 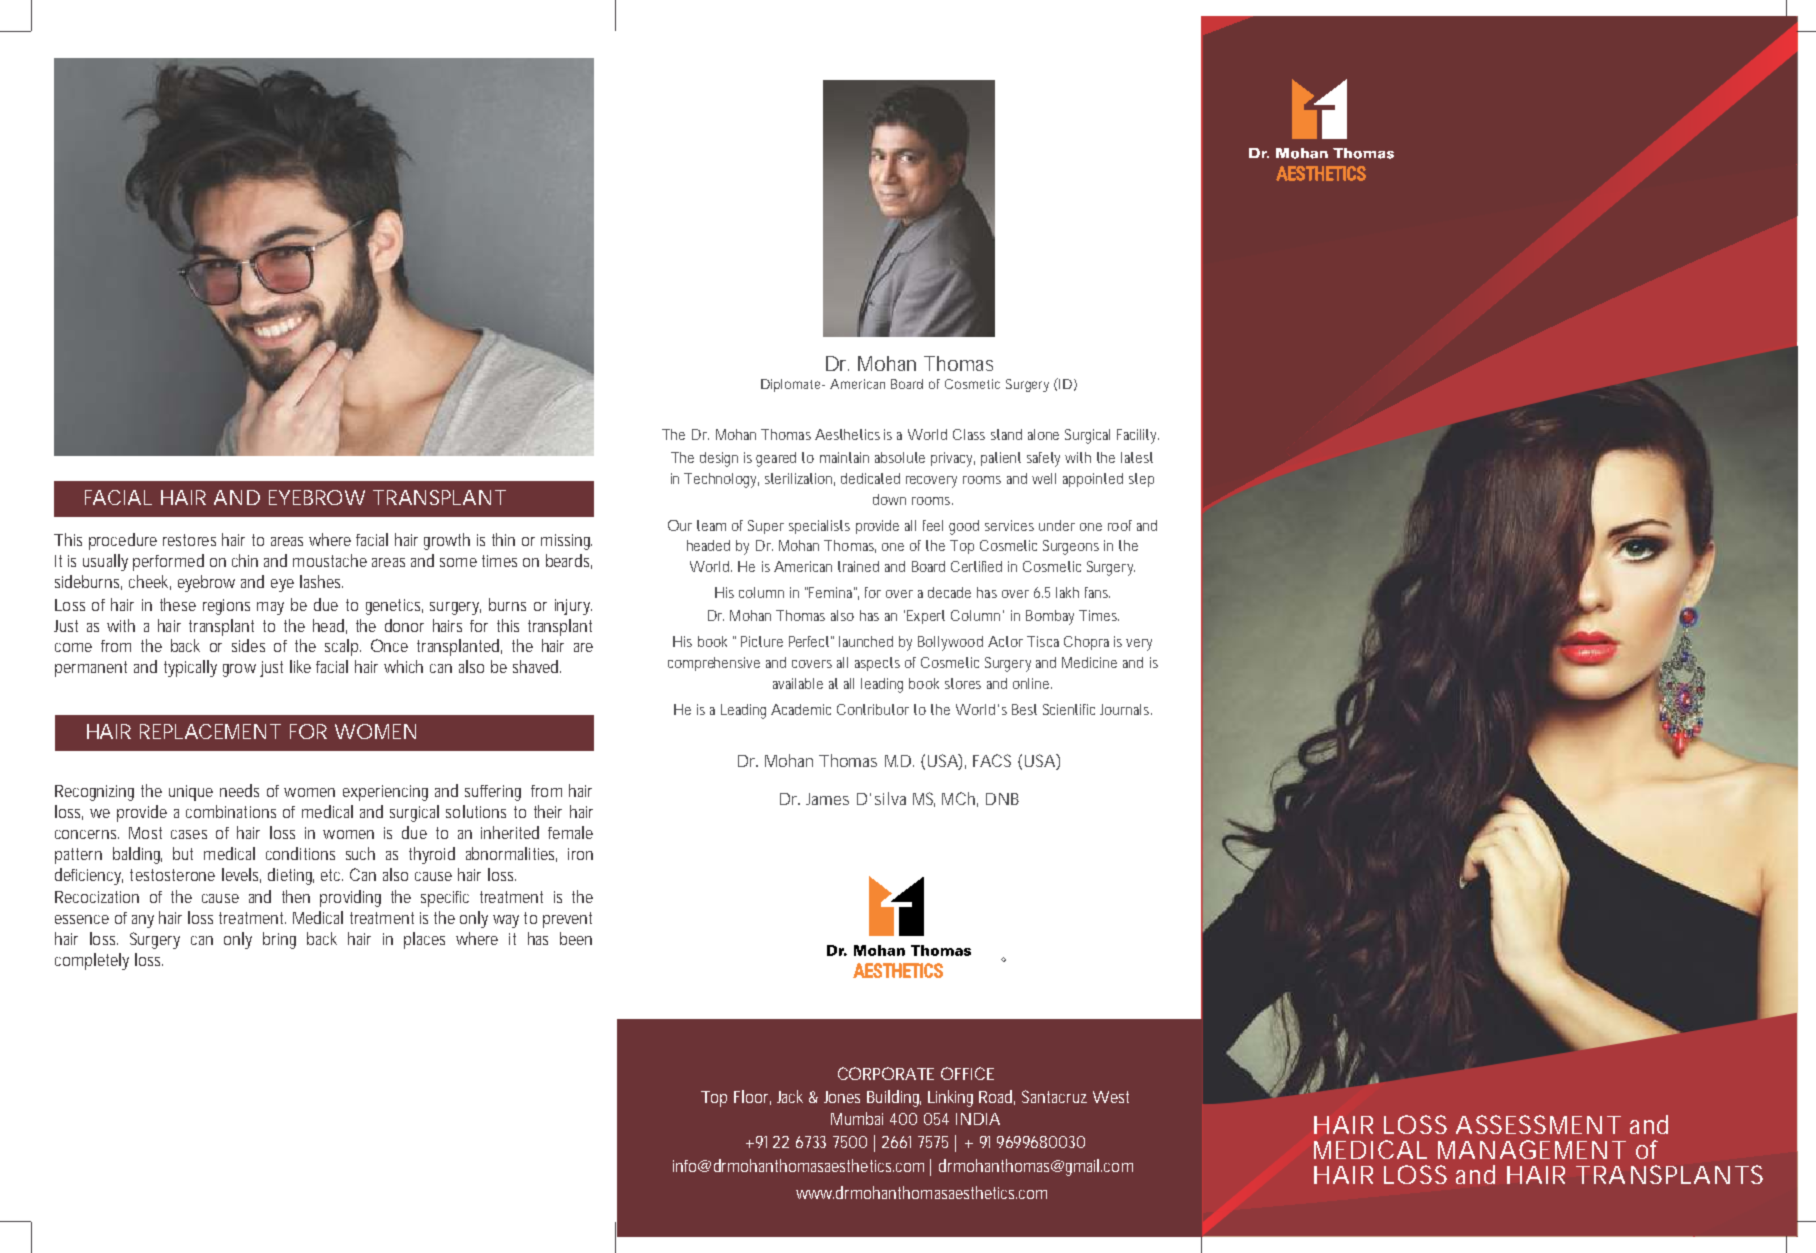 I want to click on latest, so click(x=1137, y=457).
